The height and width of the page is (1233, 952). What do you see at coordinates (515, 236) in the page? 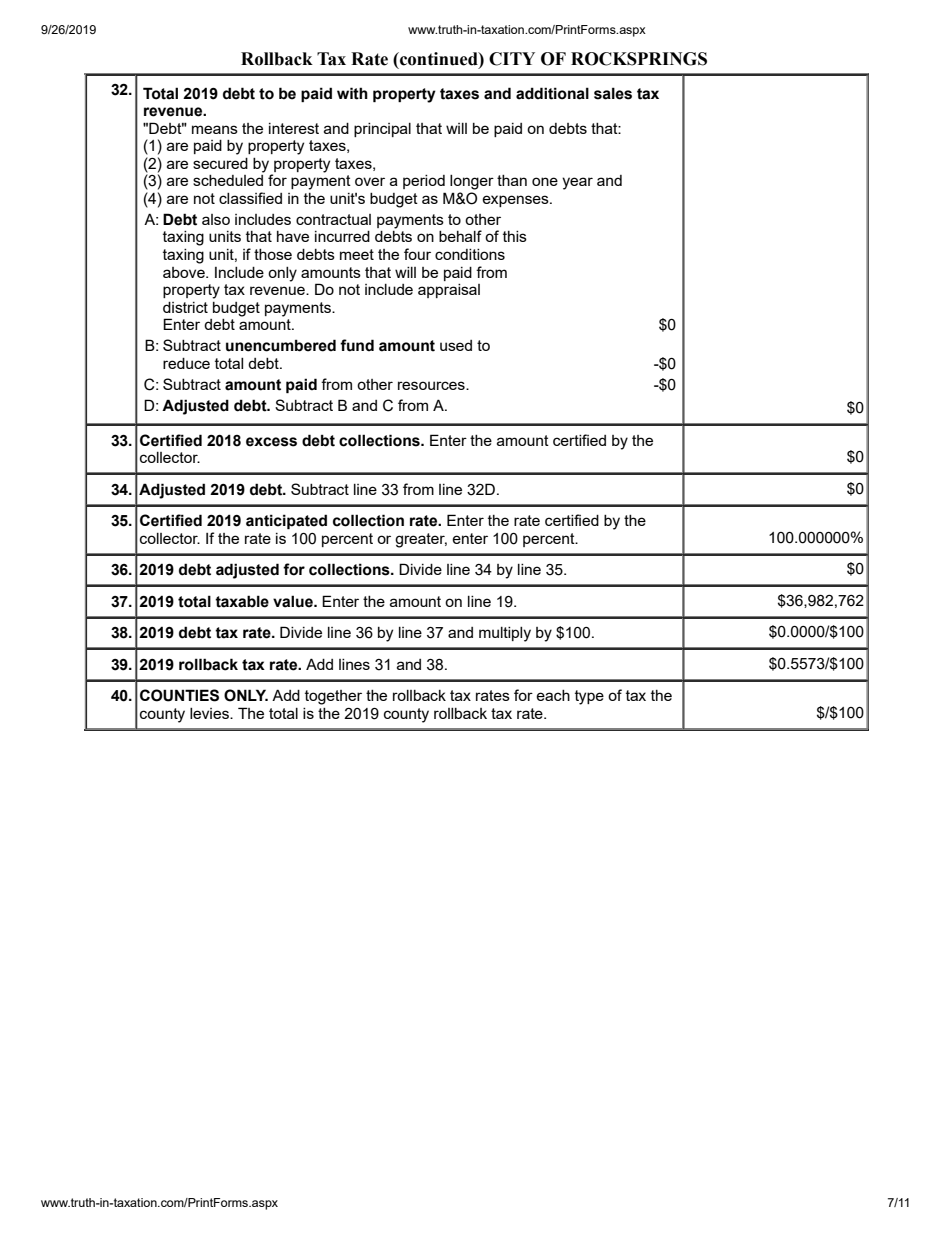
I see `this` at bounding box center [515, 236].
